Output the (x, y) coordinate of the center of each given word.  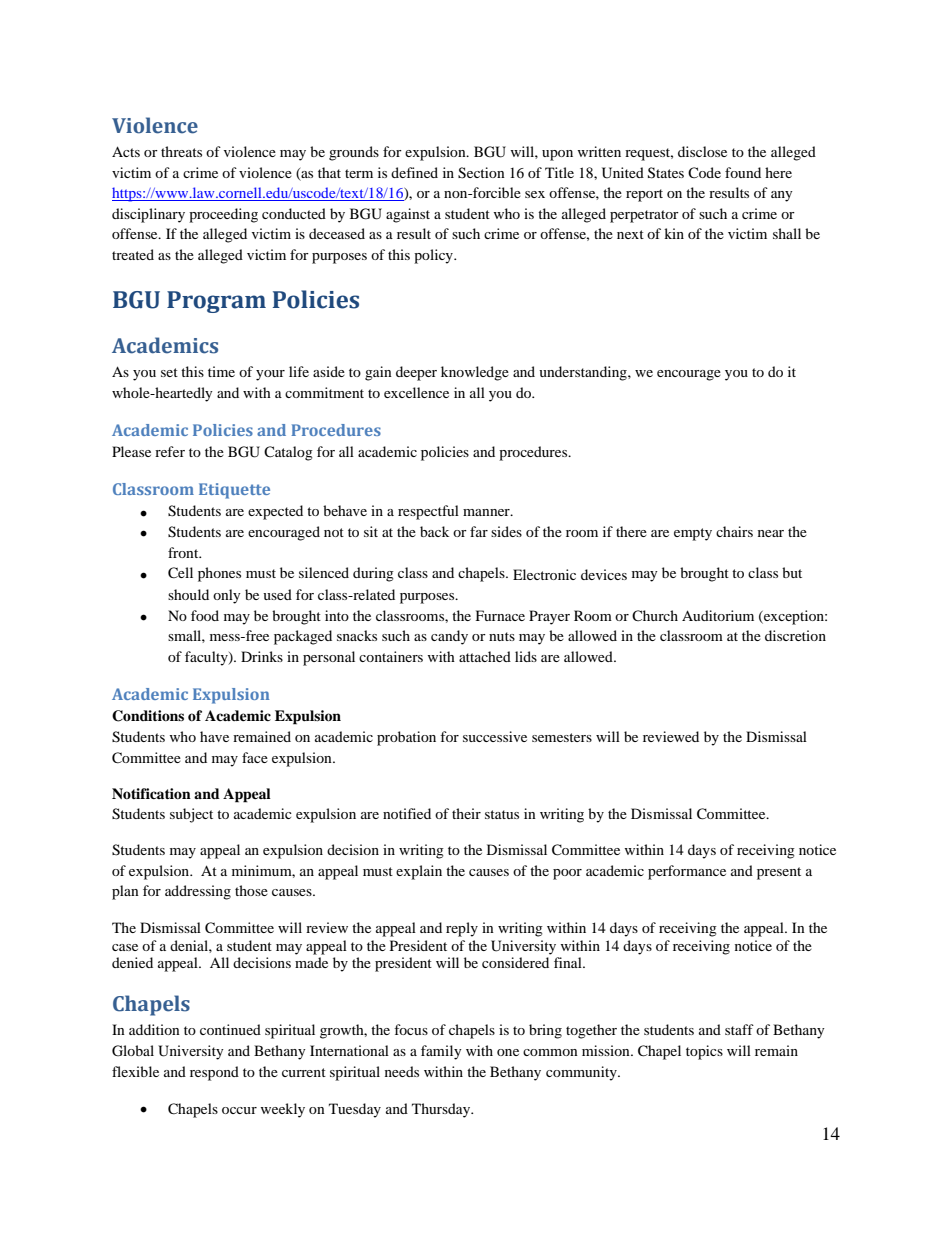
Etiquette (234, 491)
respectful (428, 512)
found (743, 172)
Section (481, 173)
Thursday (442, 1110)
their (466, 813)
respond (214, 1073)
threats (181, 151)
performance (687, 872)
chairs (734, 531)
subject (191, 815)
